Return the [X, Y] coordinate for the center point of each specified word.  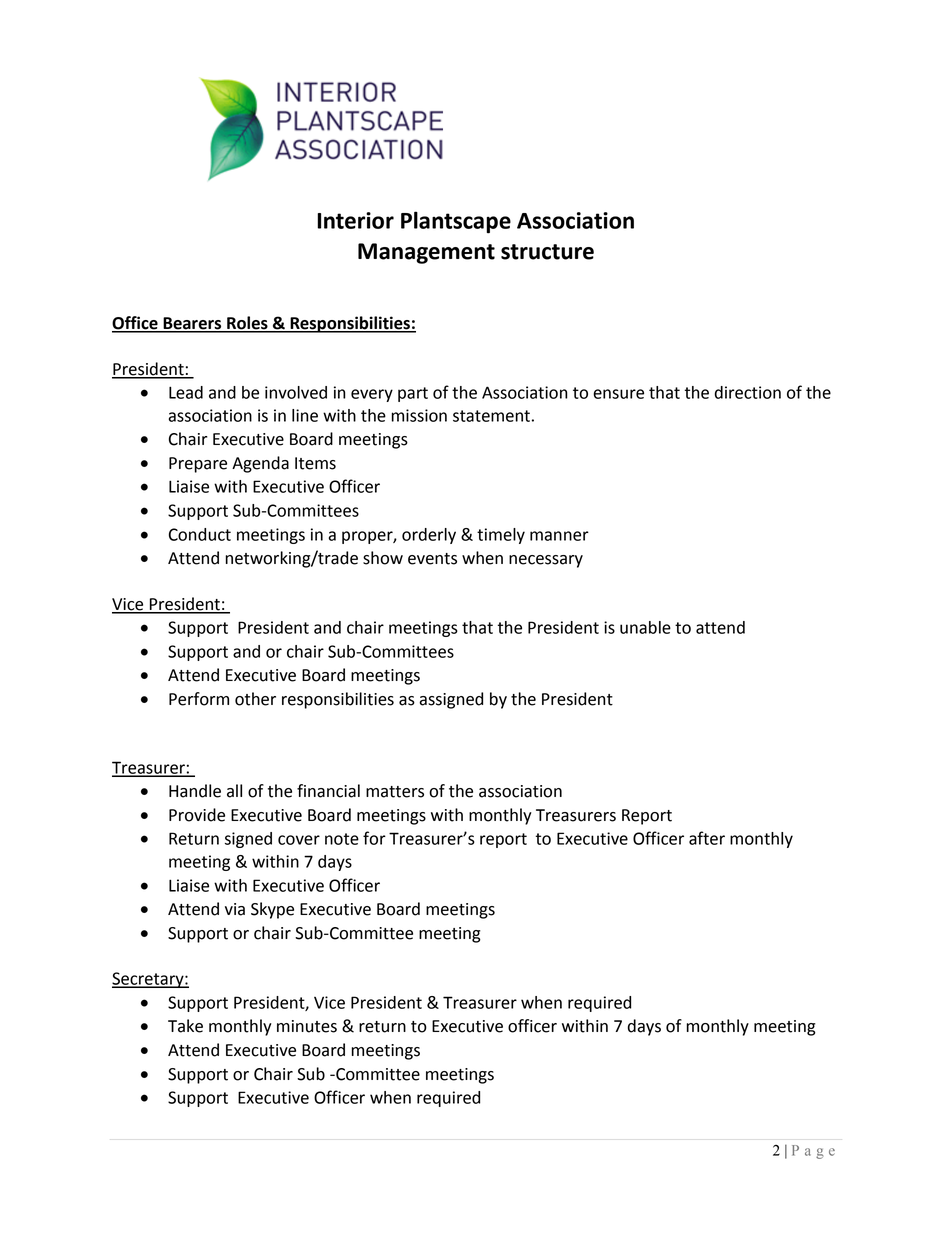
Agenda [260, 464]
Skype [272, 910]
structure [547, 252]
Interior [355, 220]
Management [426, 253]
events [432, 559]
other [255, 699]
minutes [307, 1026]
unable [645, 627]
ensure [618, 394]
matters [395, 792]
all [234, 791]
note [342, 839]
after [707, 838]
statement [491, 416]
